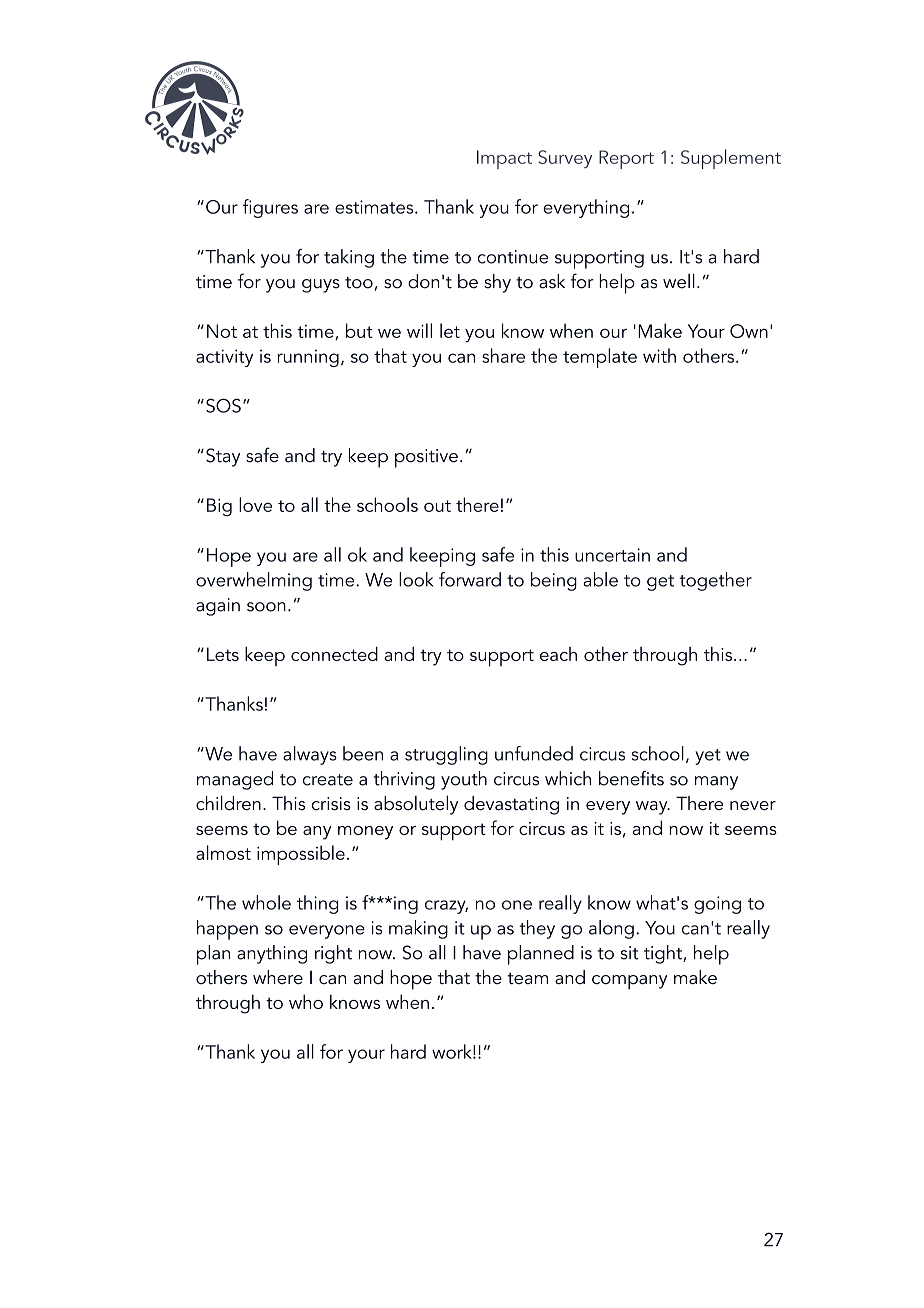 The height and width of the image is (1308, 924). I want to click on together, so click(715, 581).
